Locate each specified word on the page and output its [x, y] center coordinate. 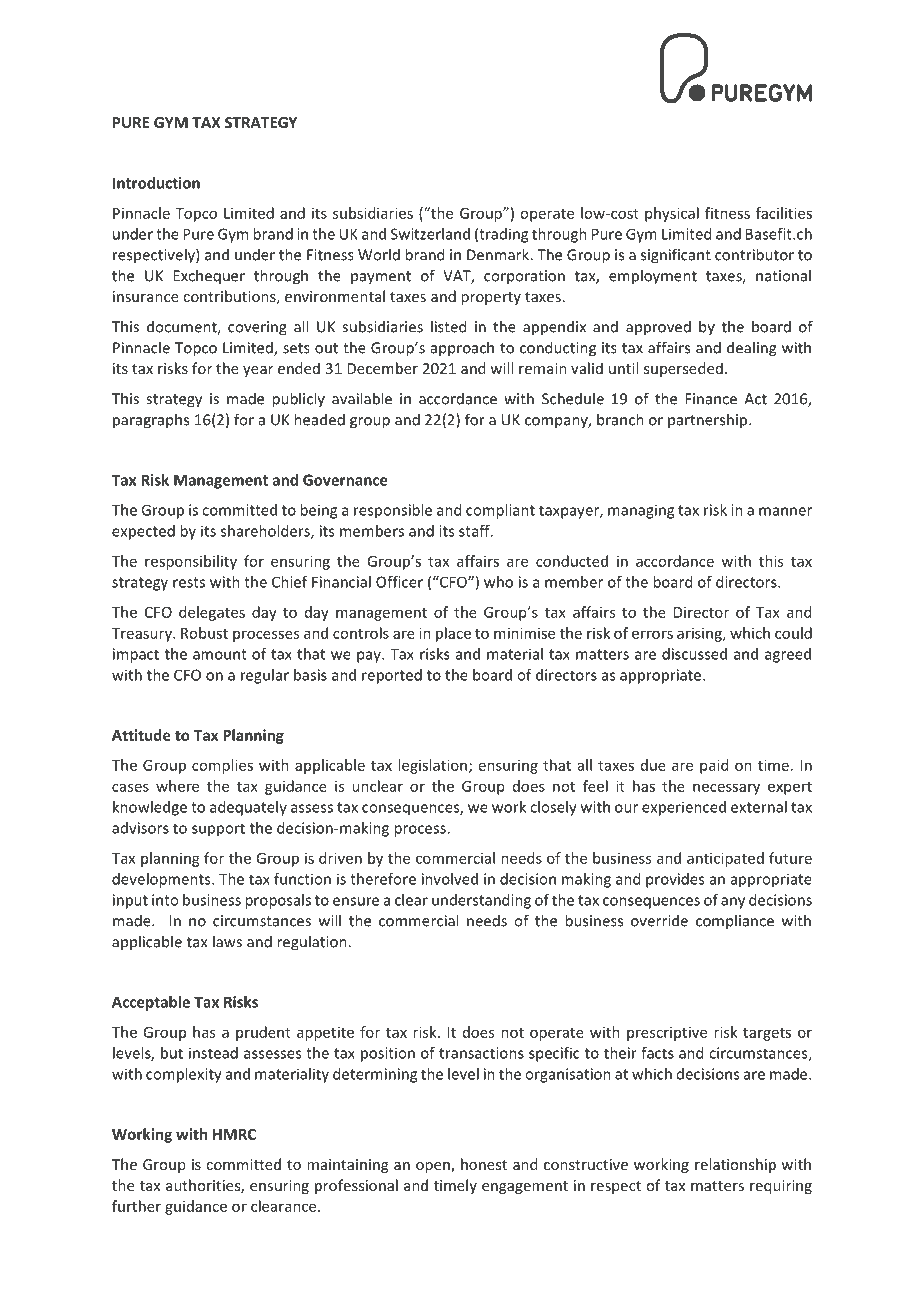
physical [672, 214]
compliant [500, 511]
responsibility [191, 562]
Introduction [156, 183]
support [218, 830]
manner [785, 511]
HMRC [234, 1134]
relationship [735, 1165]
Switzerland [430, 234]
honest [484, 1164]
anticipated [725, 859]
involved [450, 879]
